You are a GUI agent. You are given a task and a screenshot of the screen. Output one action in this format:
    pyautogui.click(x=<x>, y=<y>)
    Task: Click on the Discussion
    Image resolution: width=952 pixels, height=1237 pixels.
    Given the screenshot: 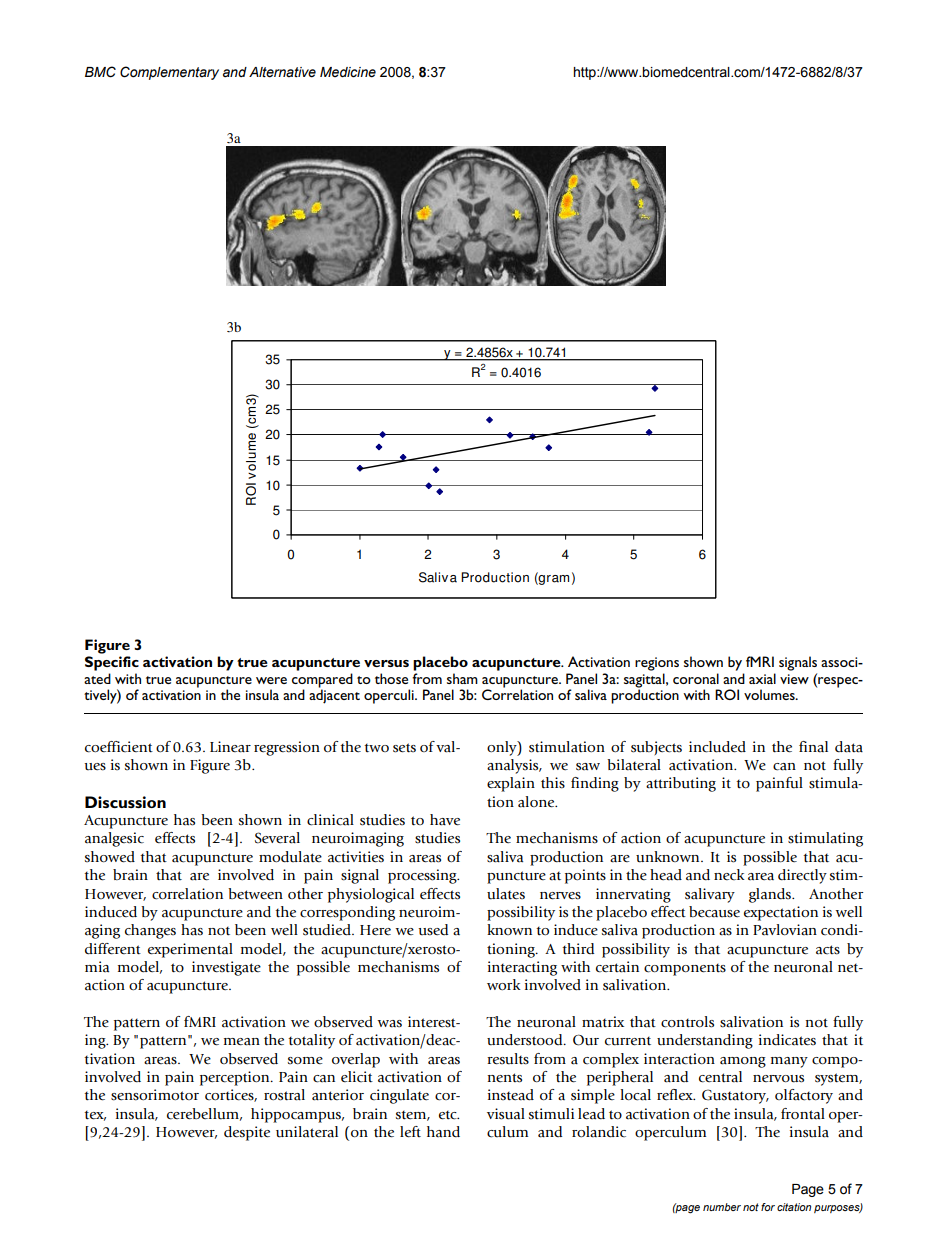 What is the action you would take?
    pyautogui.click(x=125, y=802)
